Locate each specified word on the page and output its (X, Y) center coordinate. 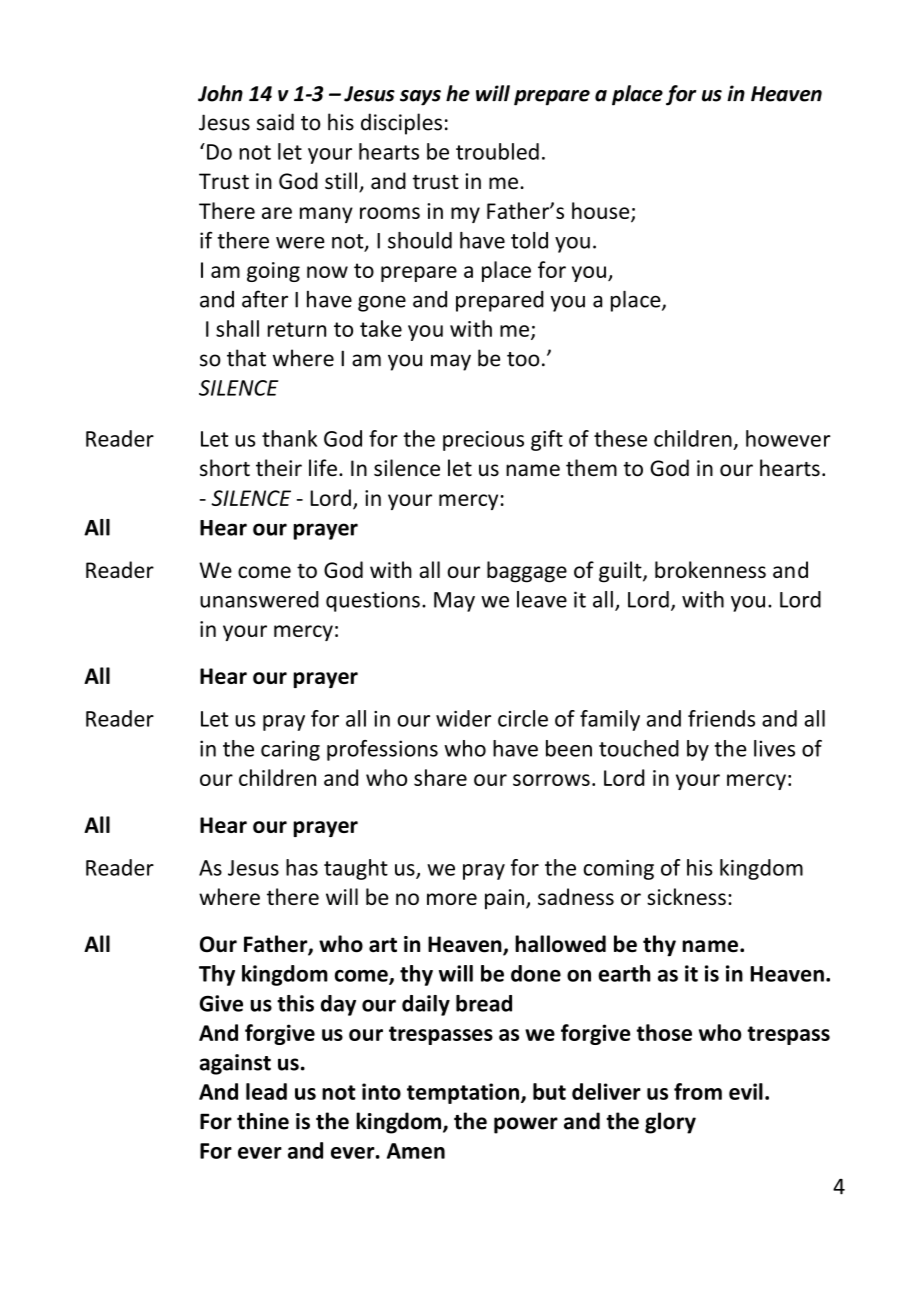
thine (263, 1121)
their (279, 468)
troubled (497, 151)
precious (483, 441)
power (526, 1125)
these (620, 438)
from (698, 1091)
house (602, 212)
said (275, 122)
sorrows (551, 780)
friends (721, 718)
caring (290, 750)
